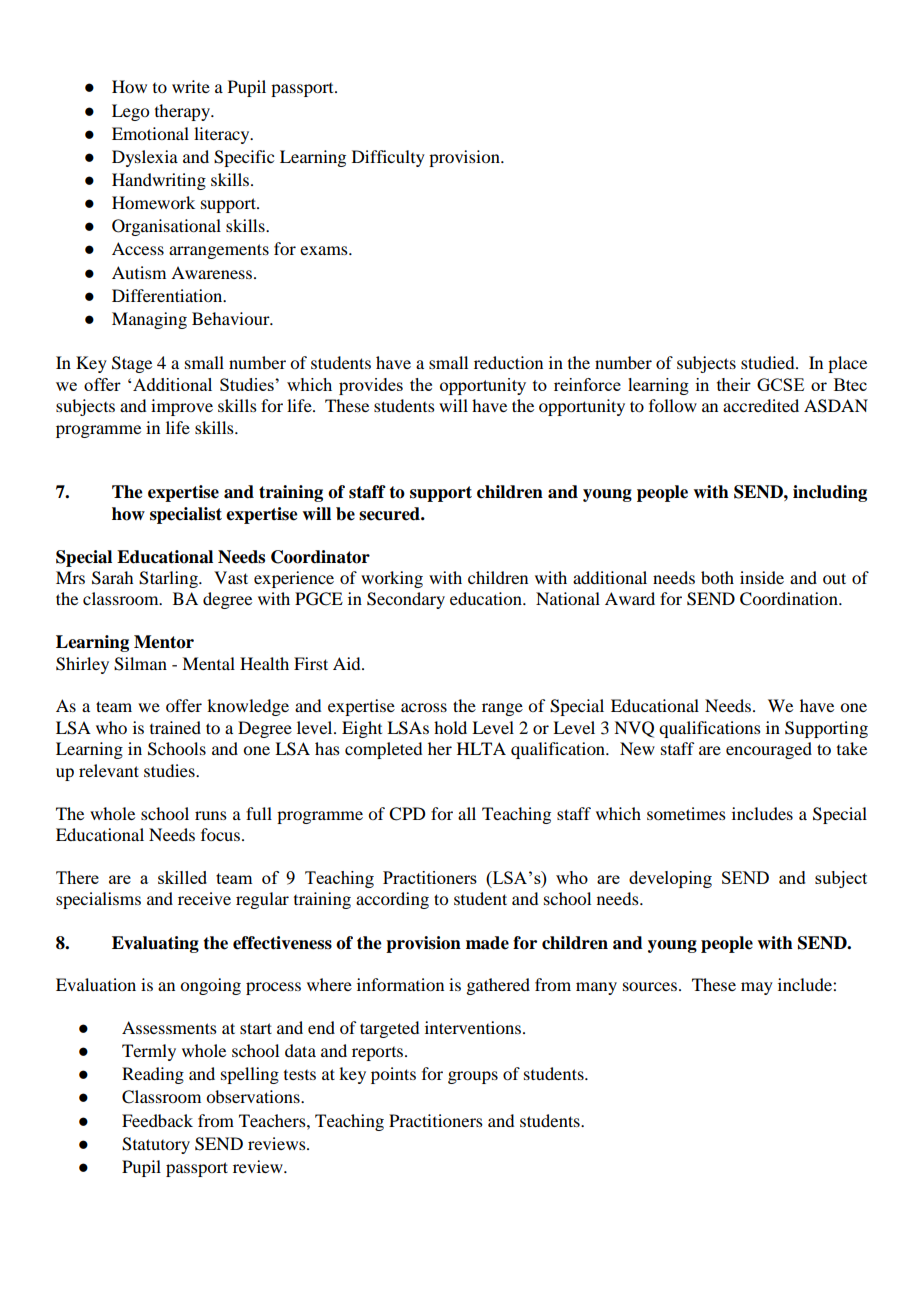 The image size is (924, 1308). Describe the element at coordinates (182, 407) in the document. I see `improve` at that location.
